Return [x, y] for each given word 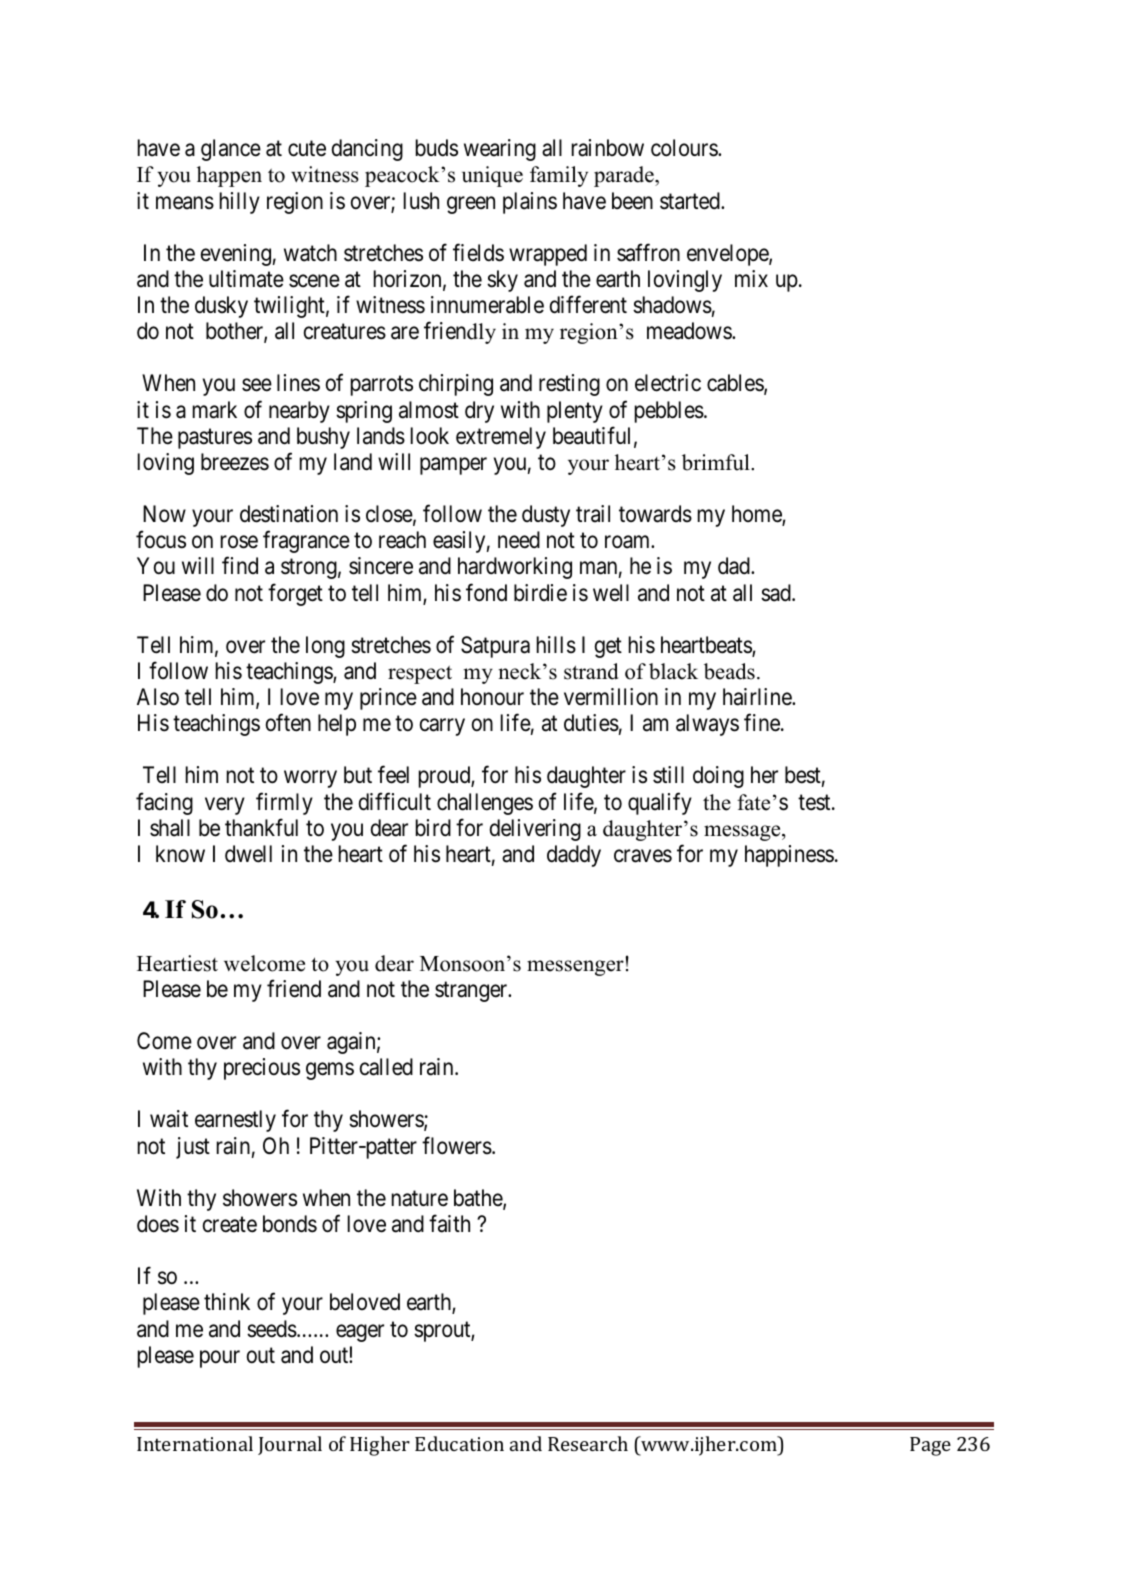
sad [777, 593]
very [225, 806]
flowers [457, 1145]
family [559, 176]
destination [289, 514]
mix [751, 278]
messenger [575, 968]
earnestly [235, 1121]
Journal [290, 1445]
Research [588, 1443]
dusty [546, 516]
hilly [240, 203]
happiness [789, 856]
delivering [535, 830]
